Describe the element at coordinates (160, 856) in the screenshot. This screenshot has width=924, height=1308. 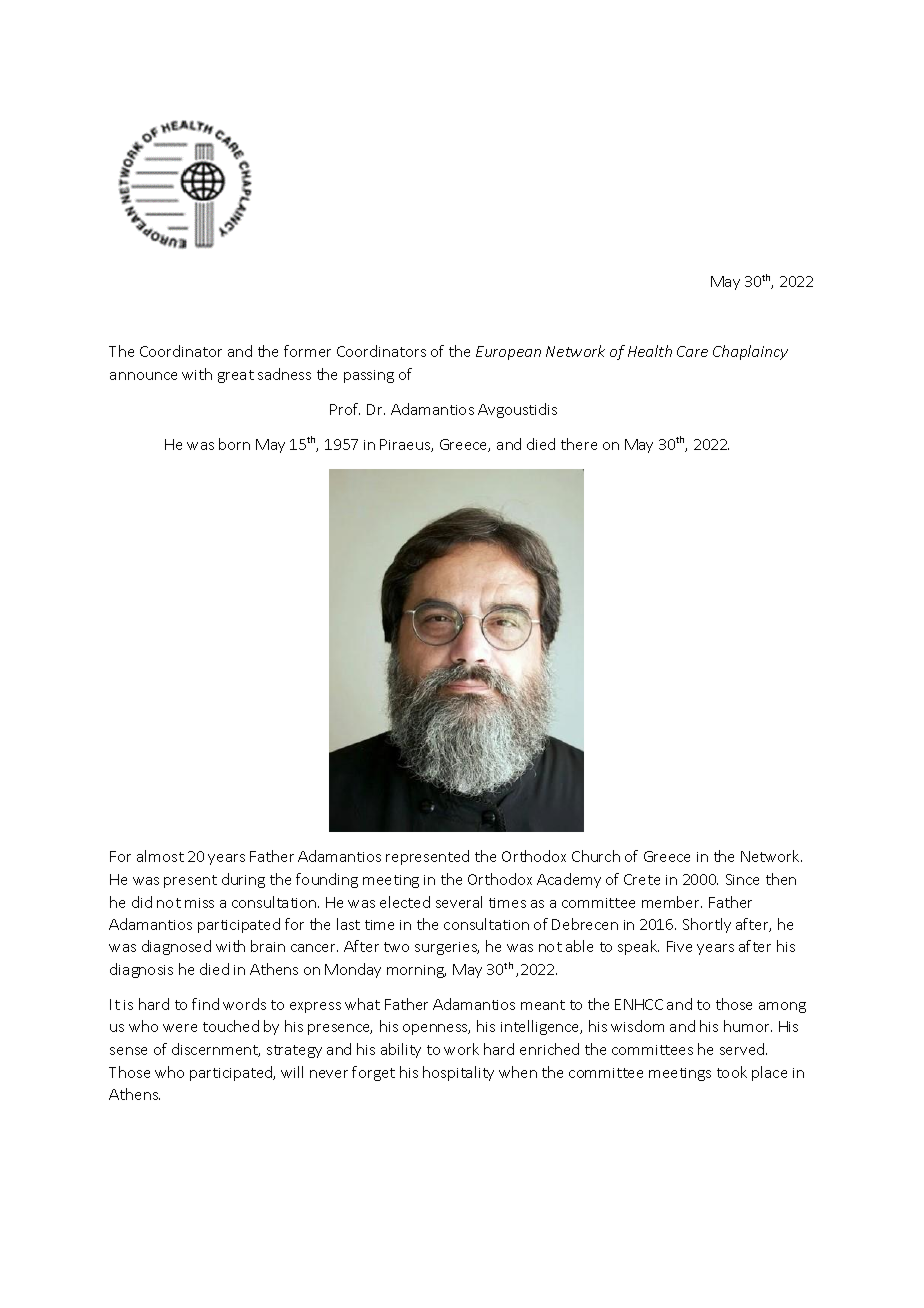
I see `almost` at that location.
